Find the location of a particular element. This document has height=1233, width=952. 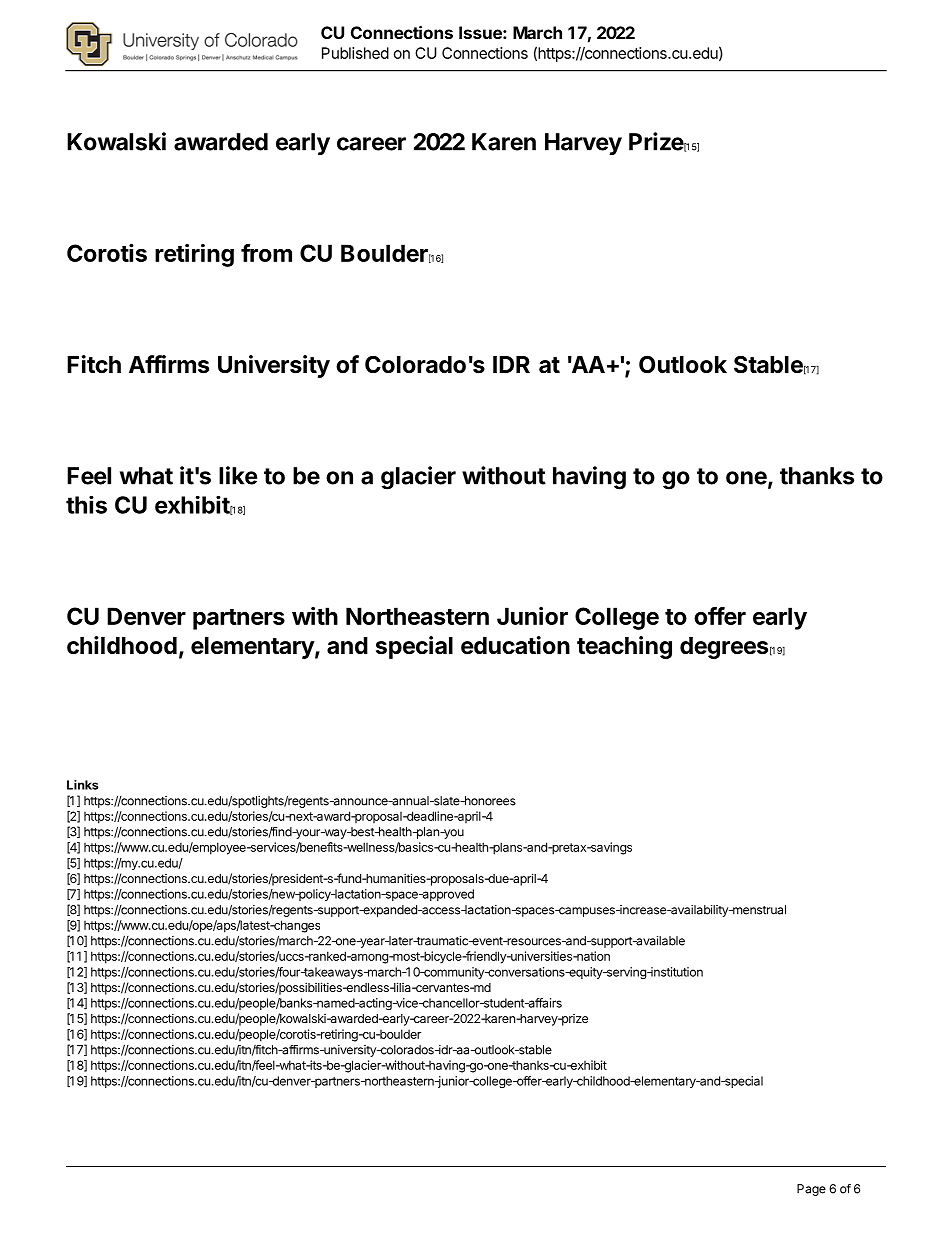

Links is located at coordinates (82, 785).
